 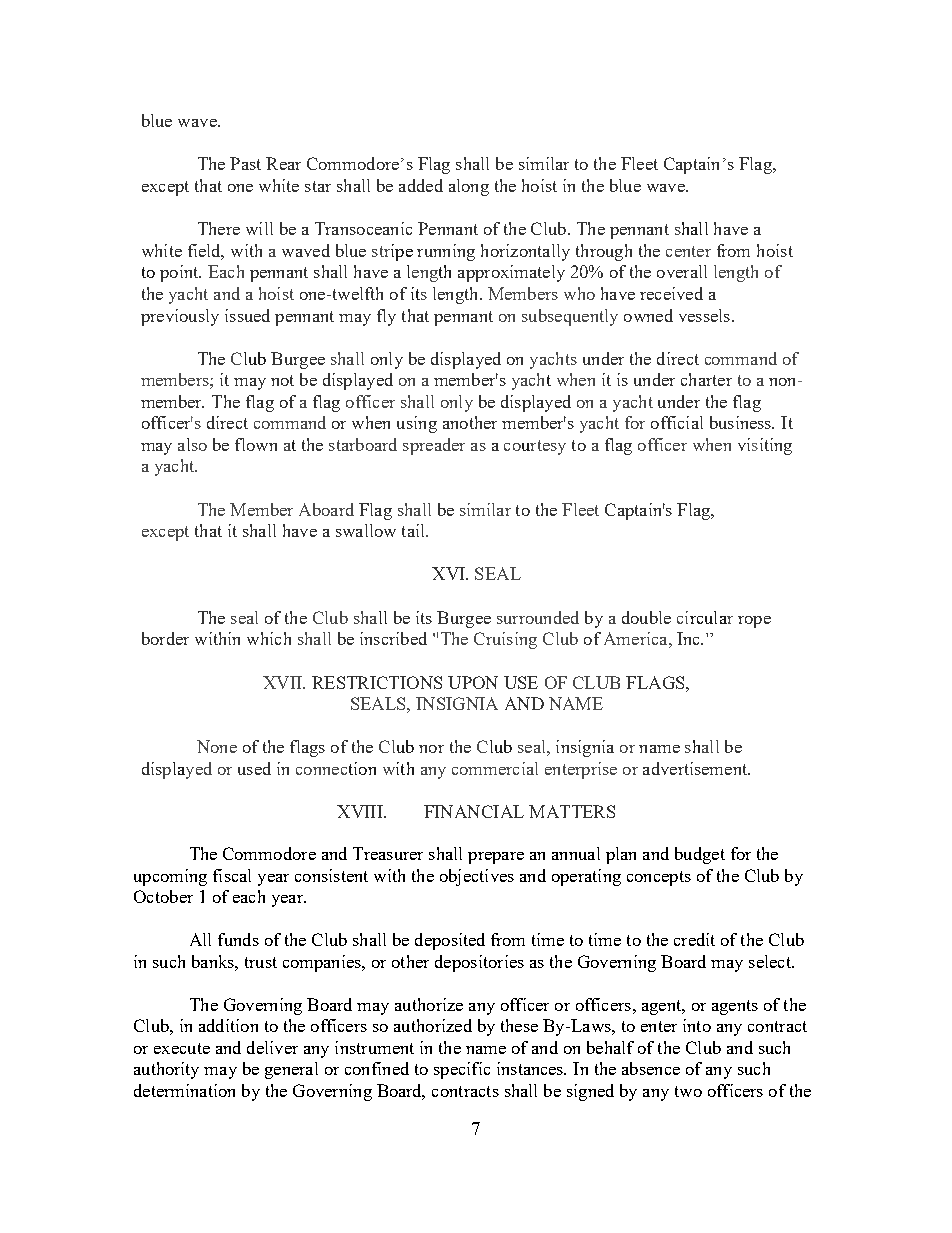 What do you see at coordinates (495, 768) in the screenshot?
I see `commercial` at bounding box center [495, 768].
